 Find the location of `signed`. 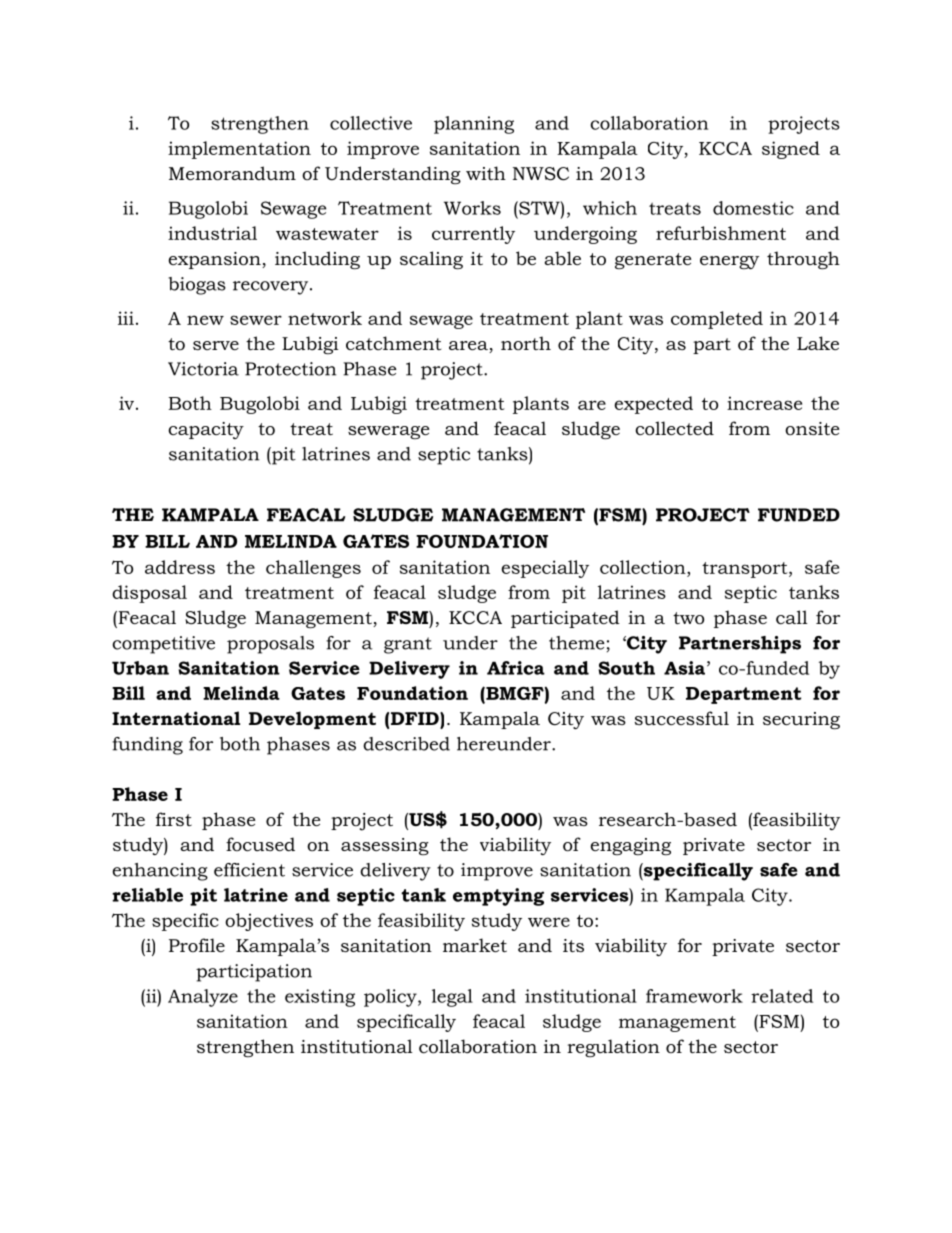

signed is located at coordinates (791, 150).
